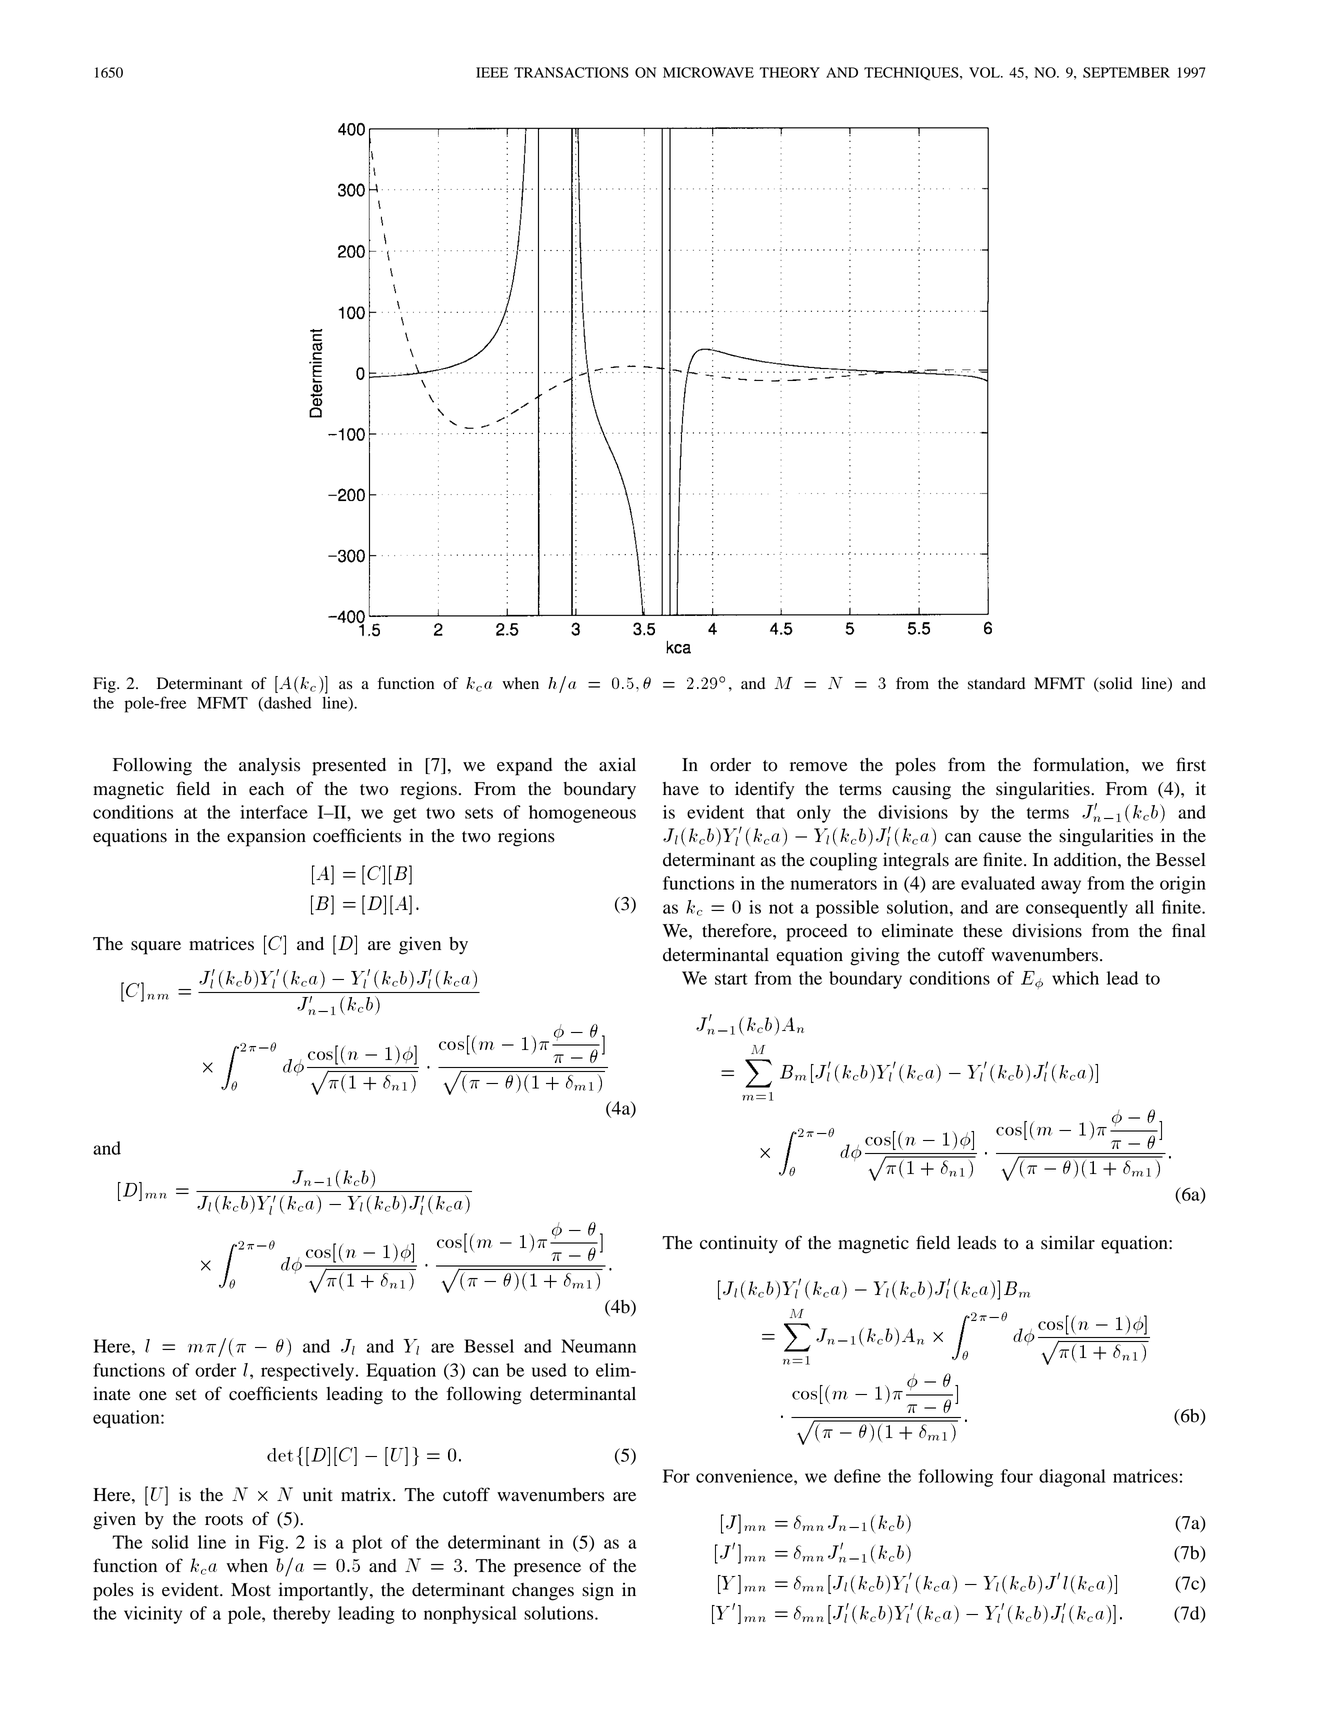 This page has height=1714, width=1325. I want to click on sign, so click(598, 1592).
